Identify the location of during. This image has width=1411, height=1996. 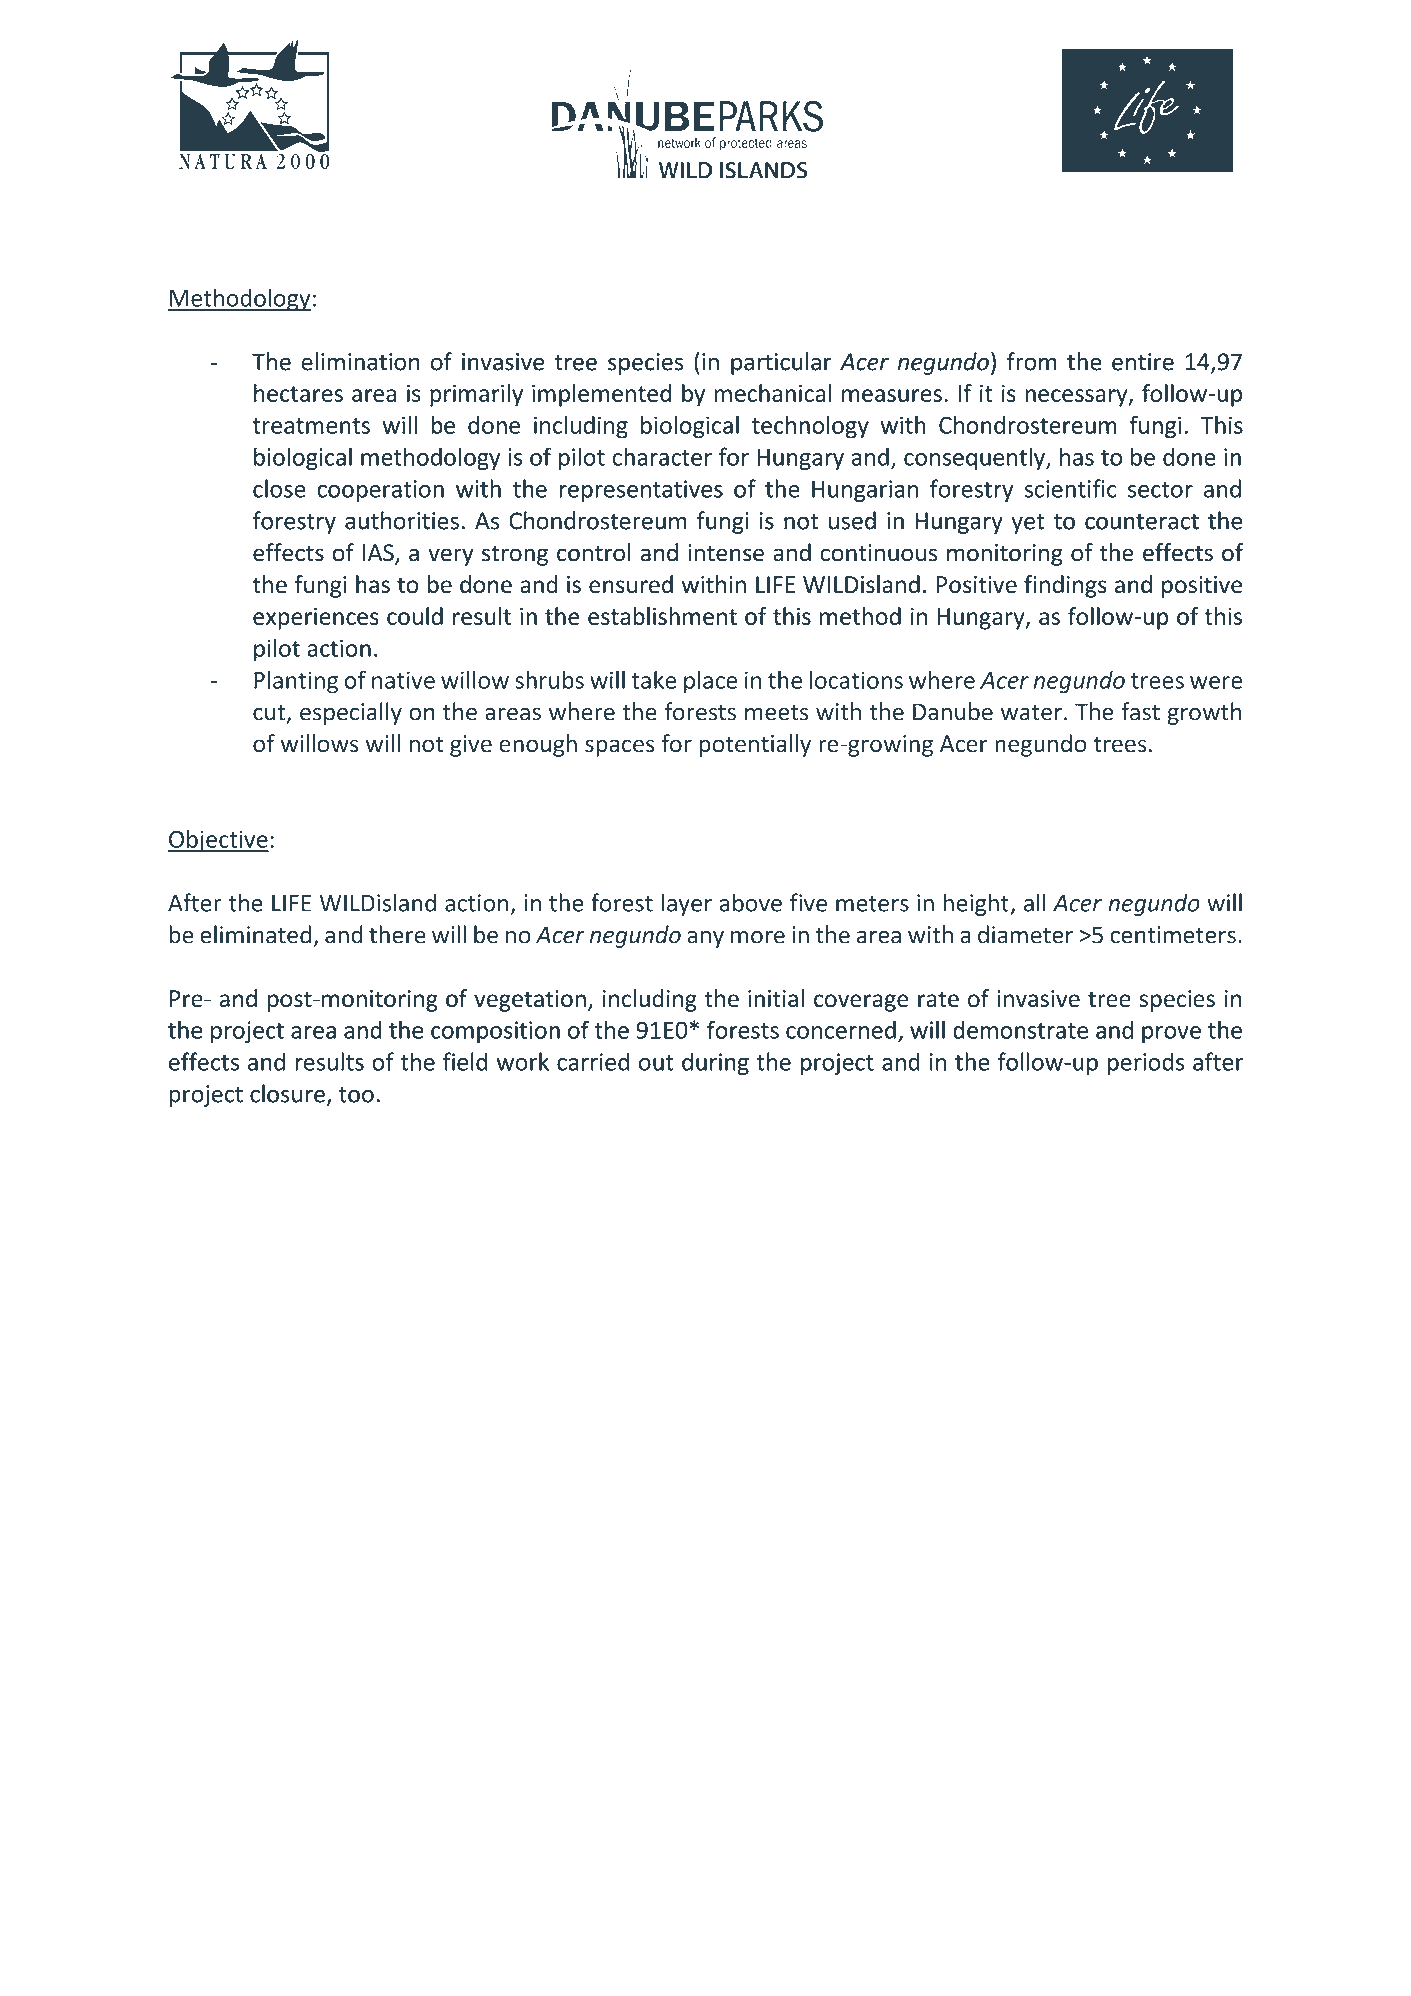
(715, 1063).
